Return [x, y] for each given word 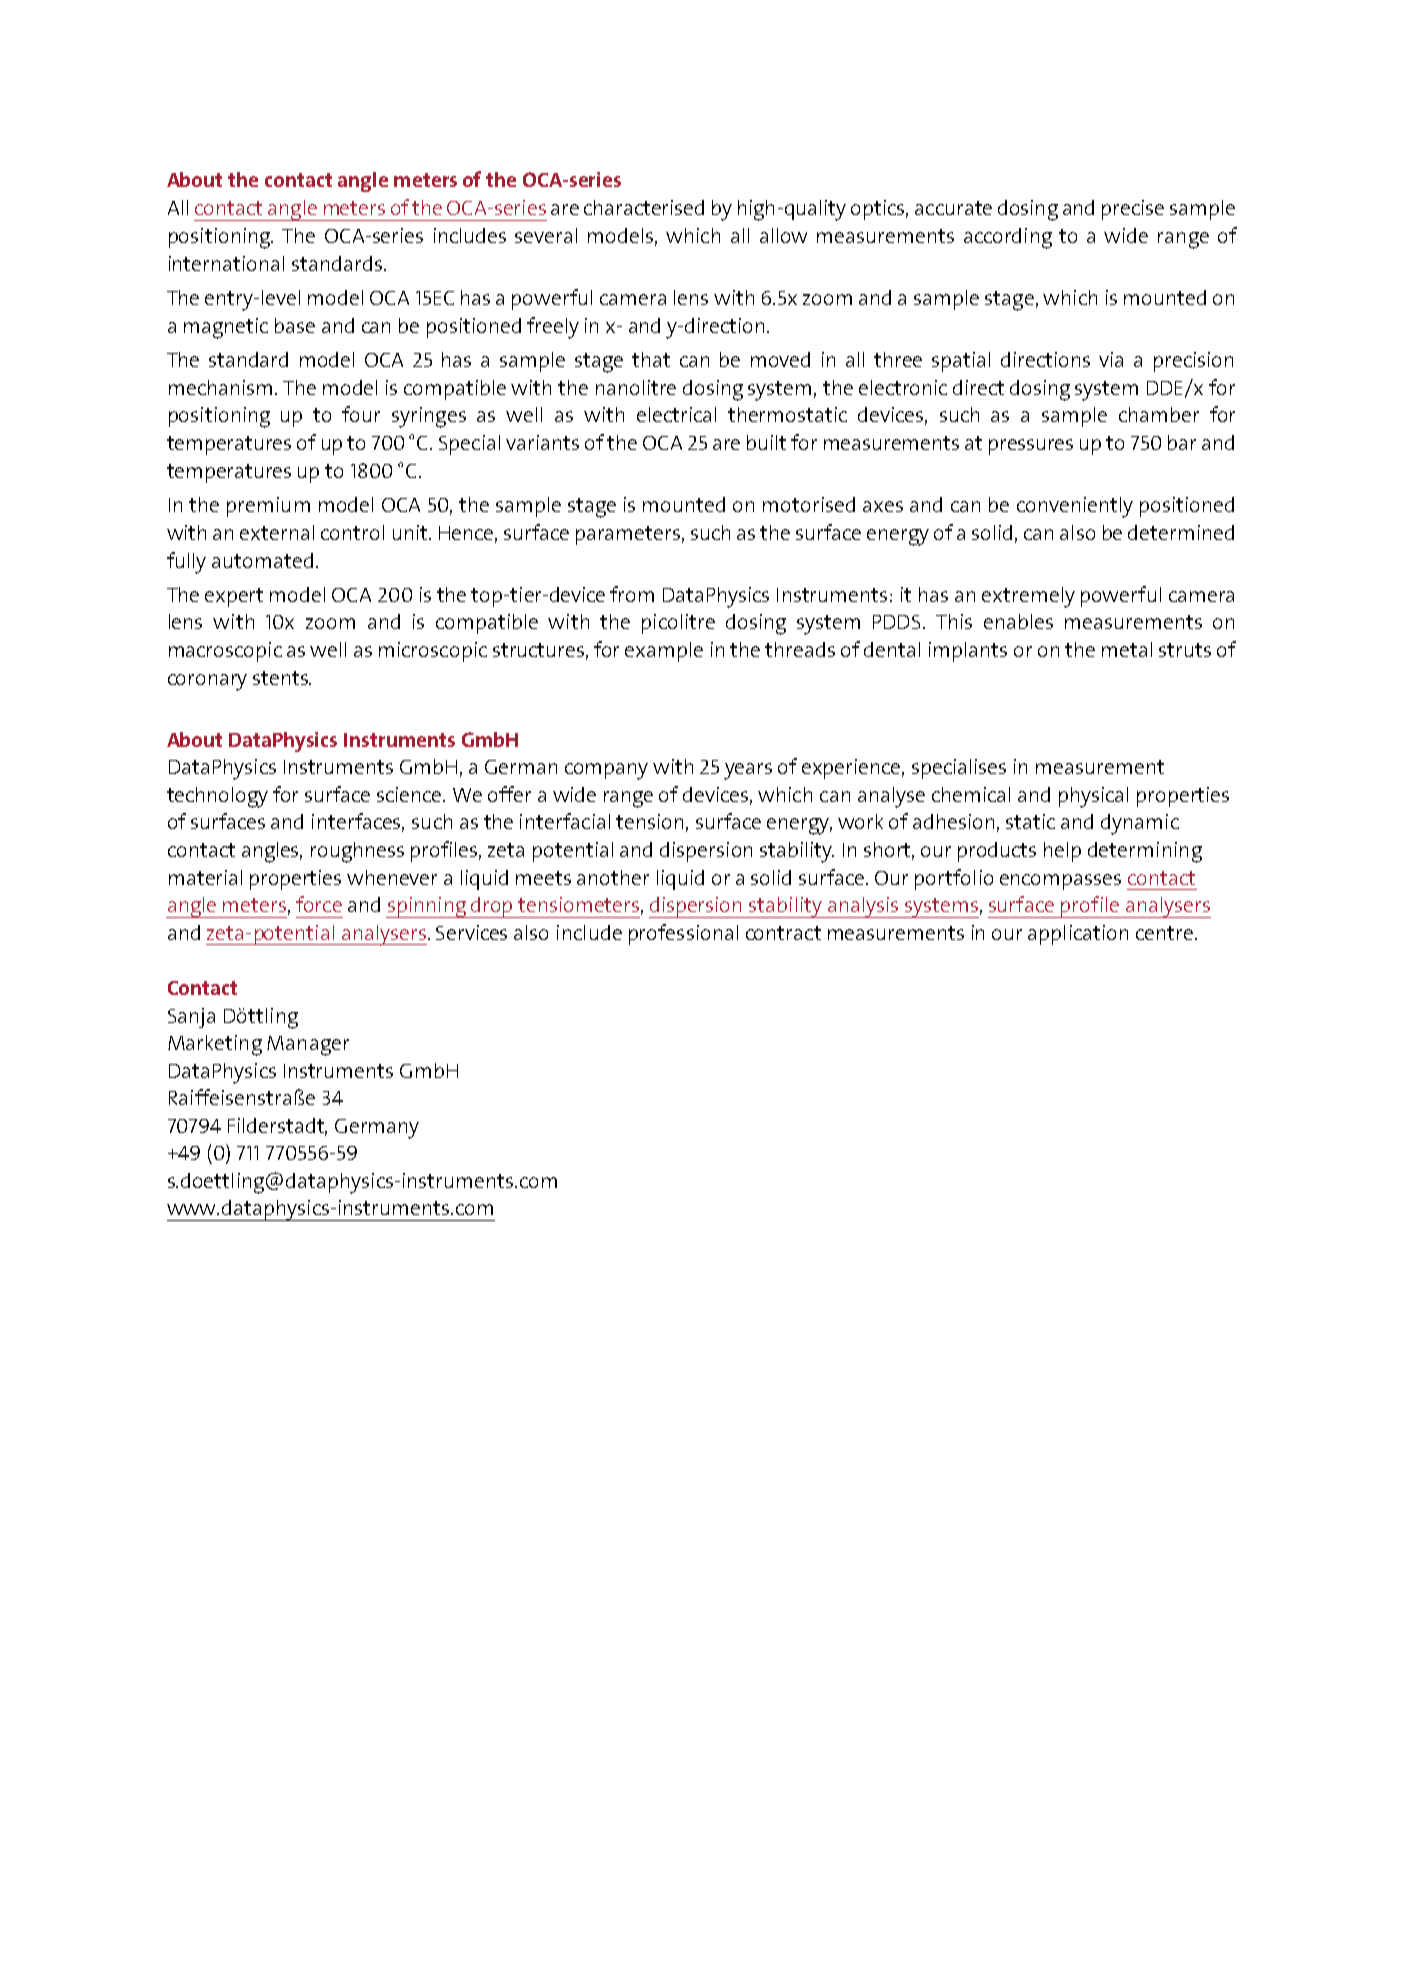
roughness [357, 852]
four [361, 414]
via [1111, 359]
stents [281, 678]
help [1062, 852]
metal [1127, 649]
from [632, 594]
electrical [676, 414]
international [226, 263]
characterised [644, 207]
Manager [308, 1046]
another [613, 877]
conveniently [1075, 507]
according [1008, 238]
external [277, 532]
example [664, 652]
